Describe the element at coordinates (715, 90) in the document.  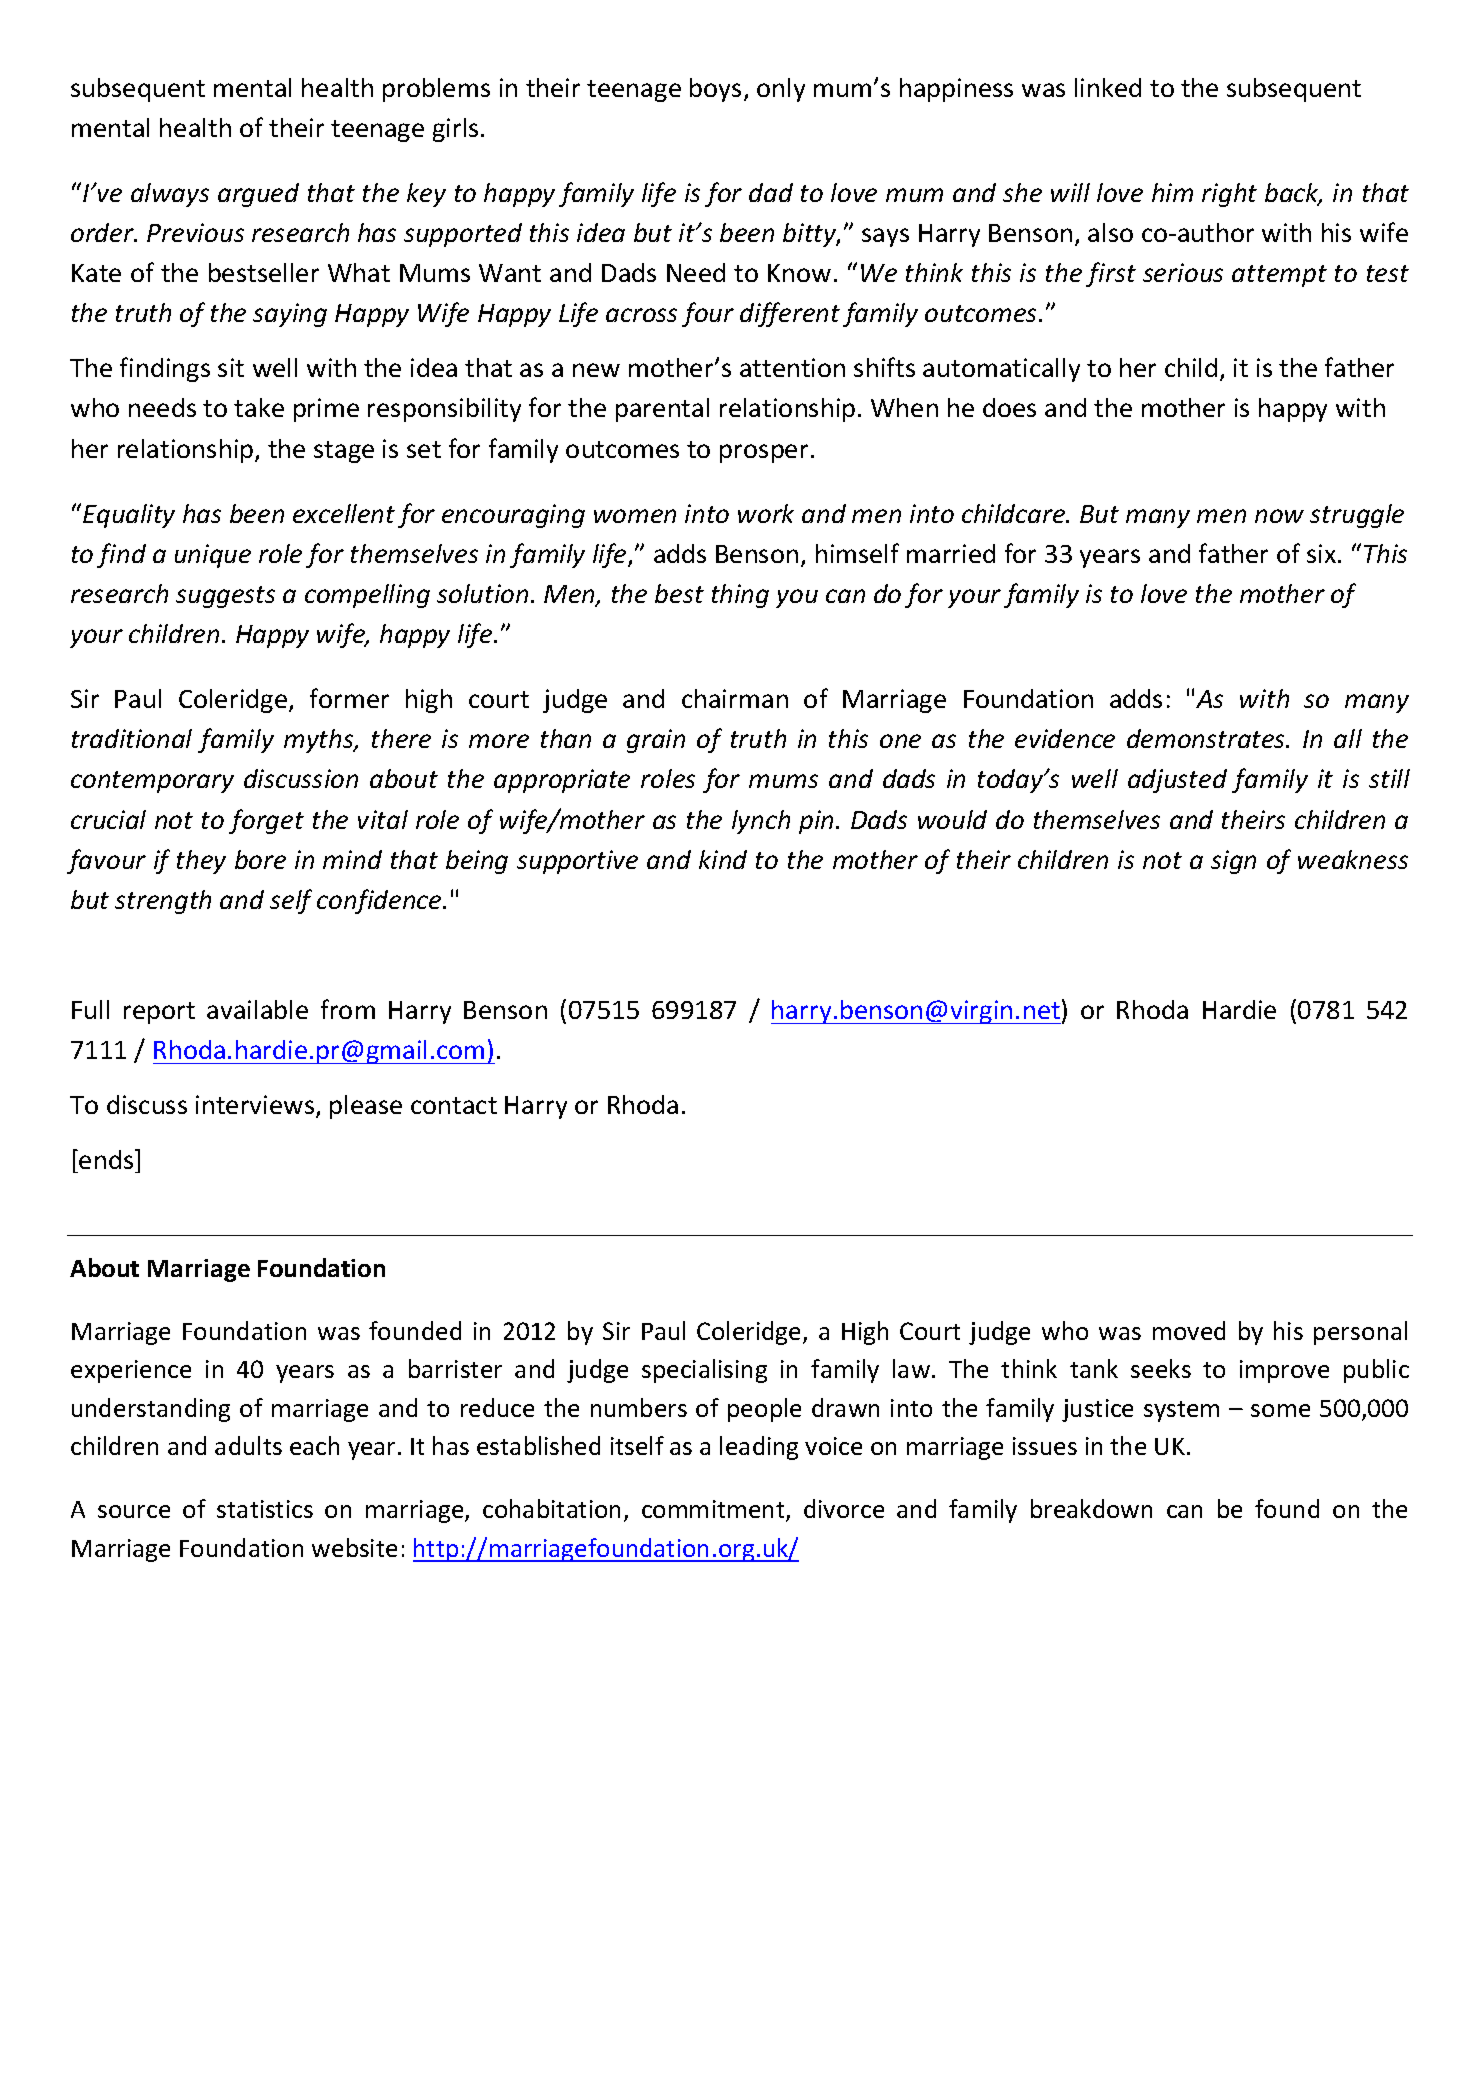
I see `boys` at that location.
